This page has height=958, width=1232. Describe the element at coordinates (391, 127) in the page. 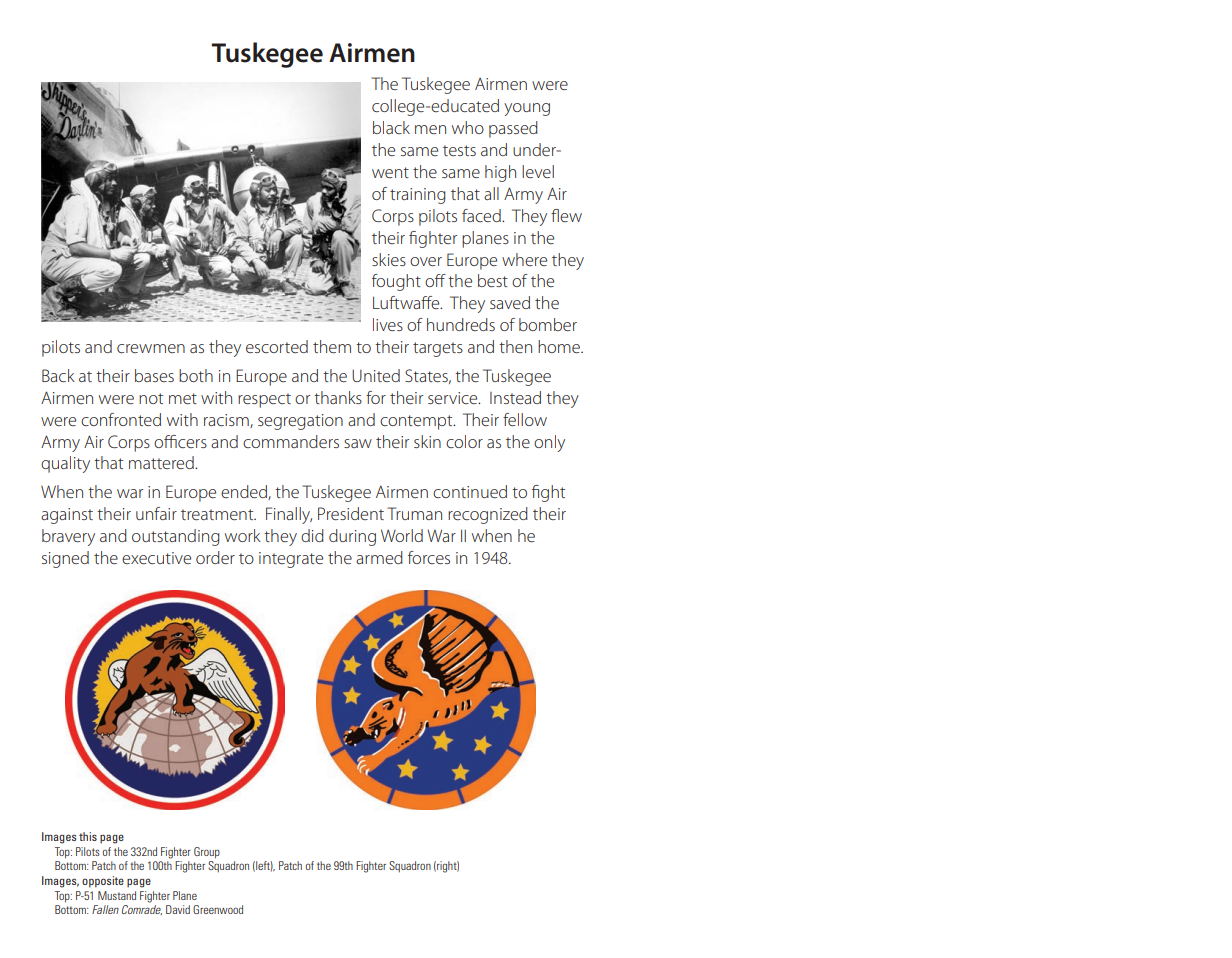

I see `black` at that location.
